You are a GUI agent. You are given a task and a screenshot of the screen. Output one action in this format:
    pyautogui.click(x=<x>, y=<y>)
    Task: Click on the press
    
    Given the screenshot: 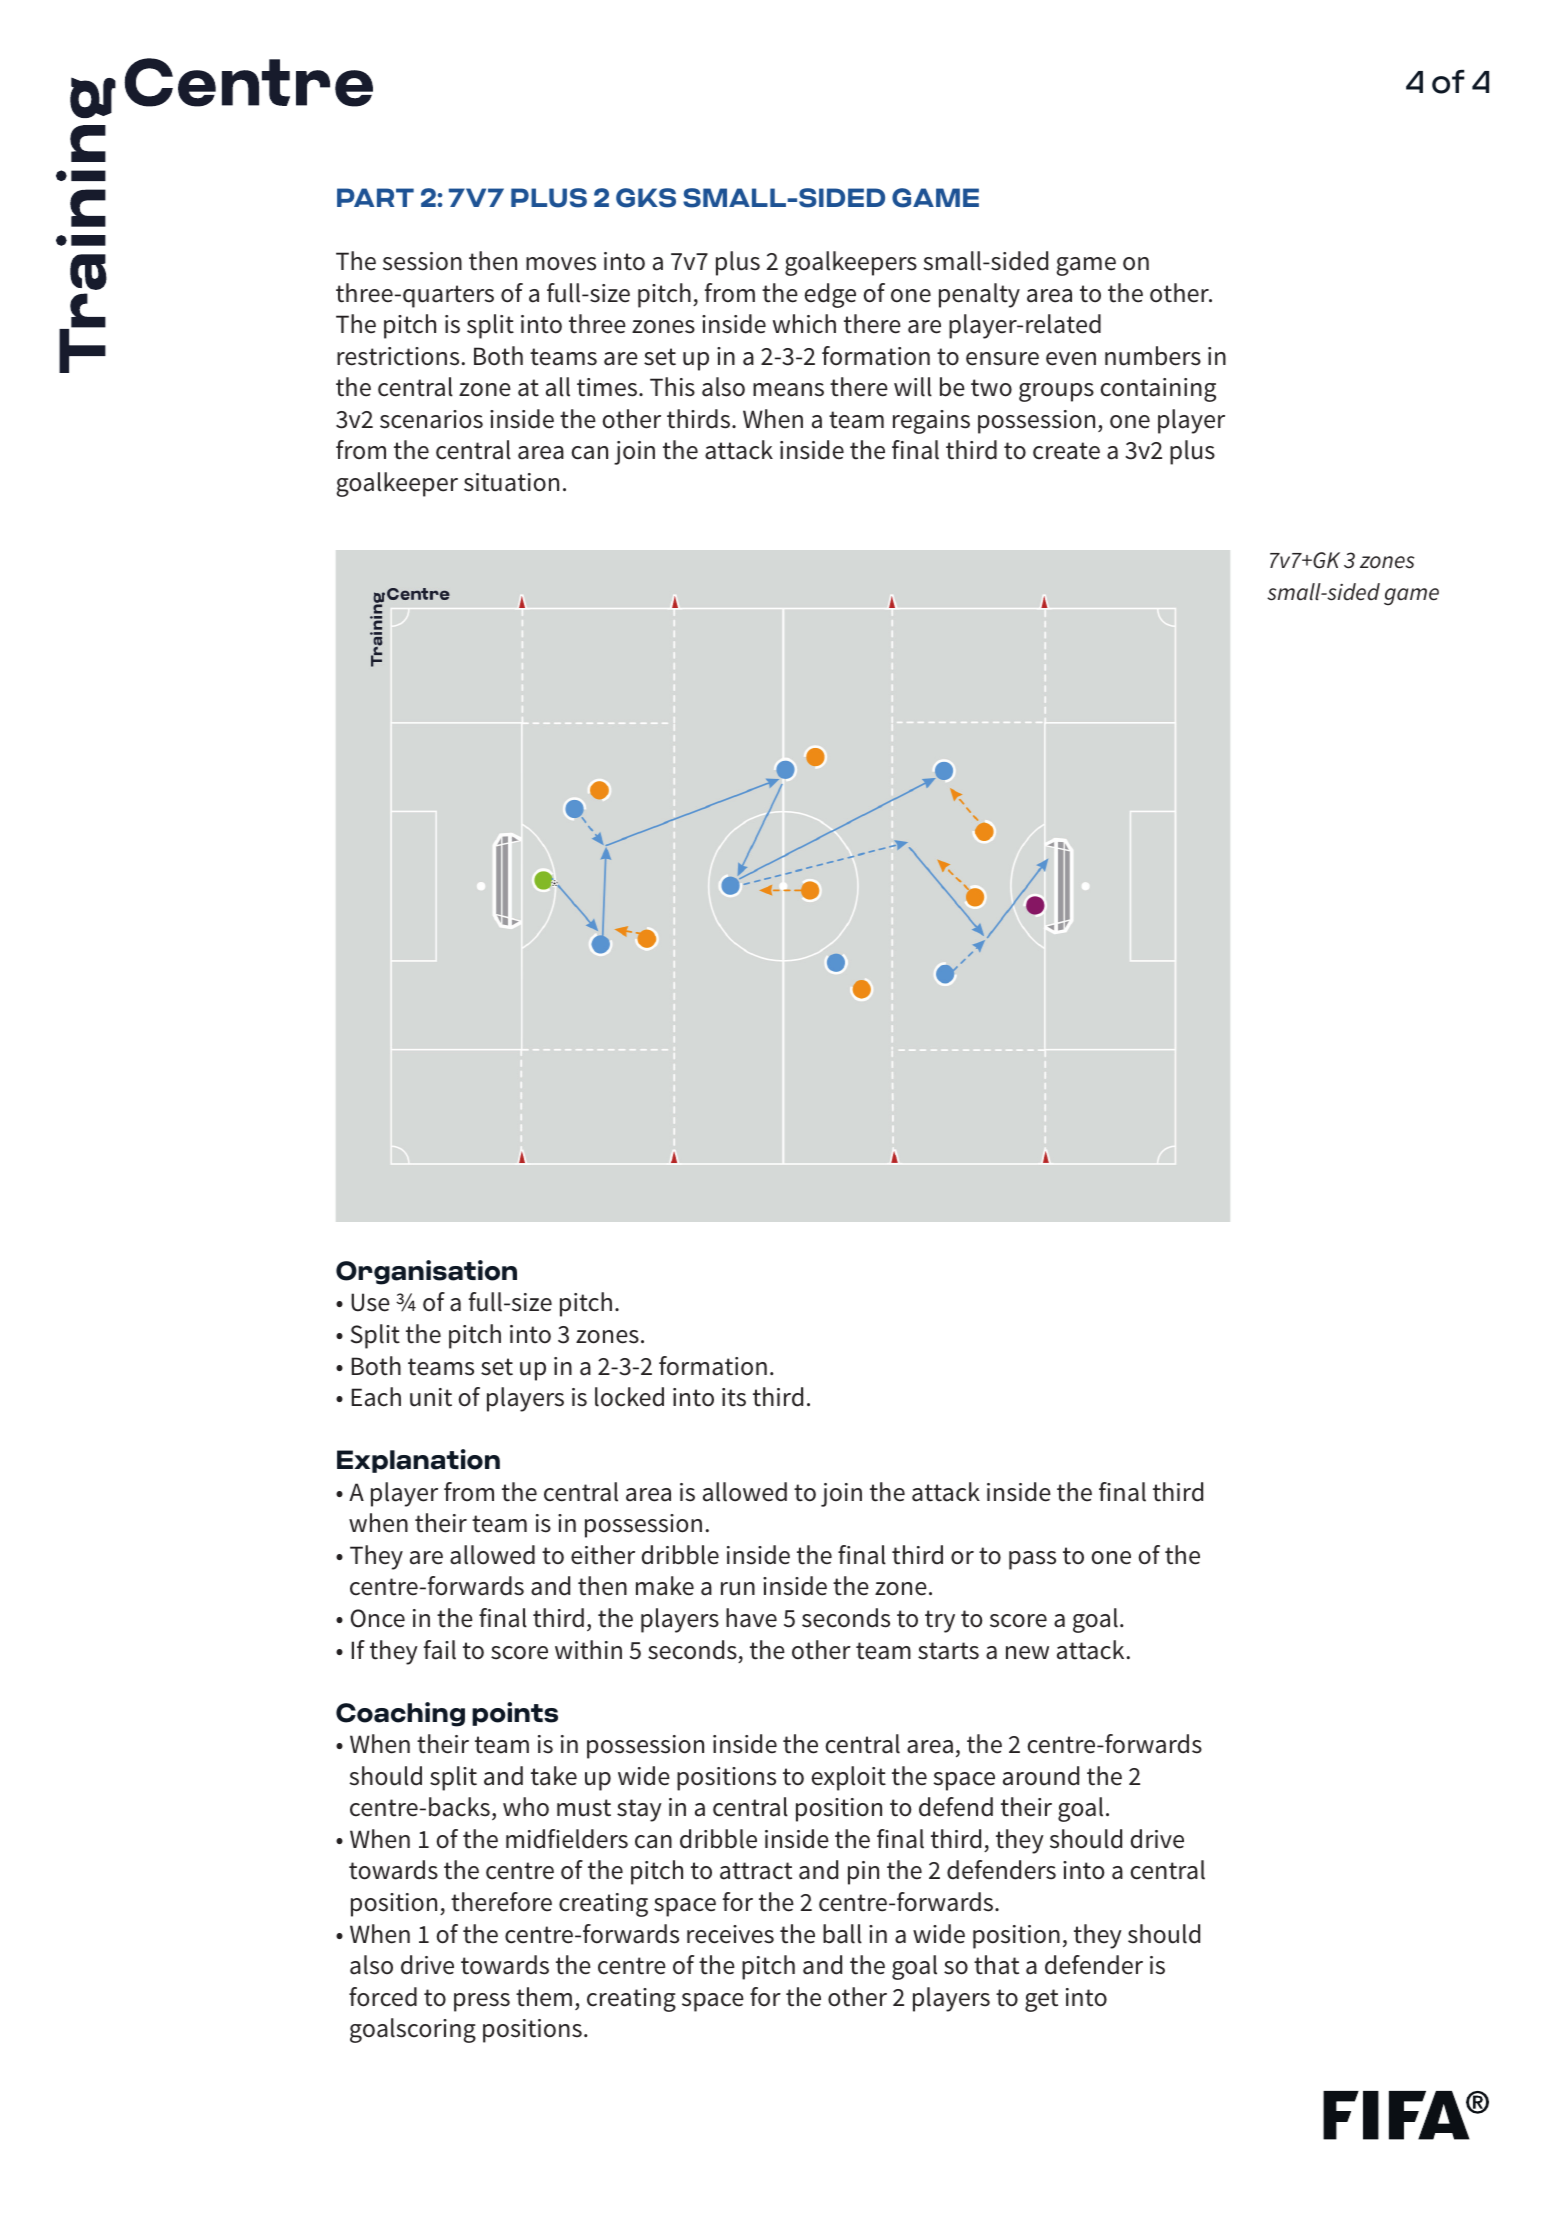 What is the action you would take?
    pyautogui.click(x=482, y=2002)
